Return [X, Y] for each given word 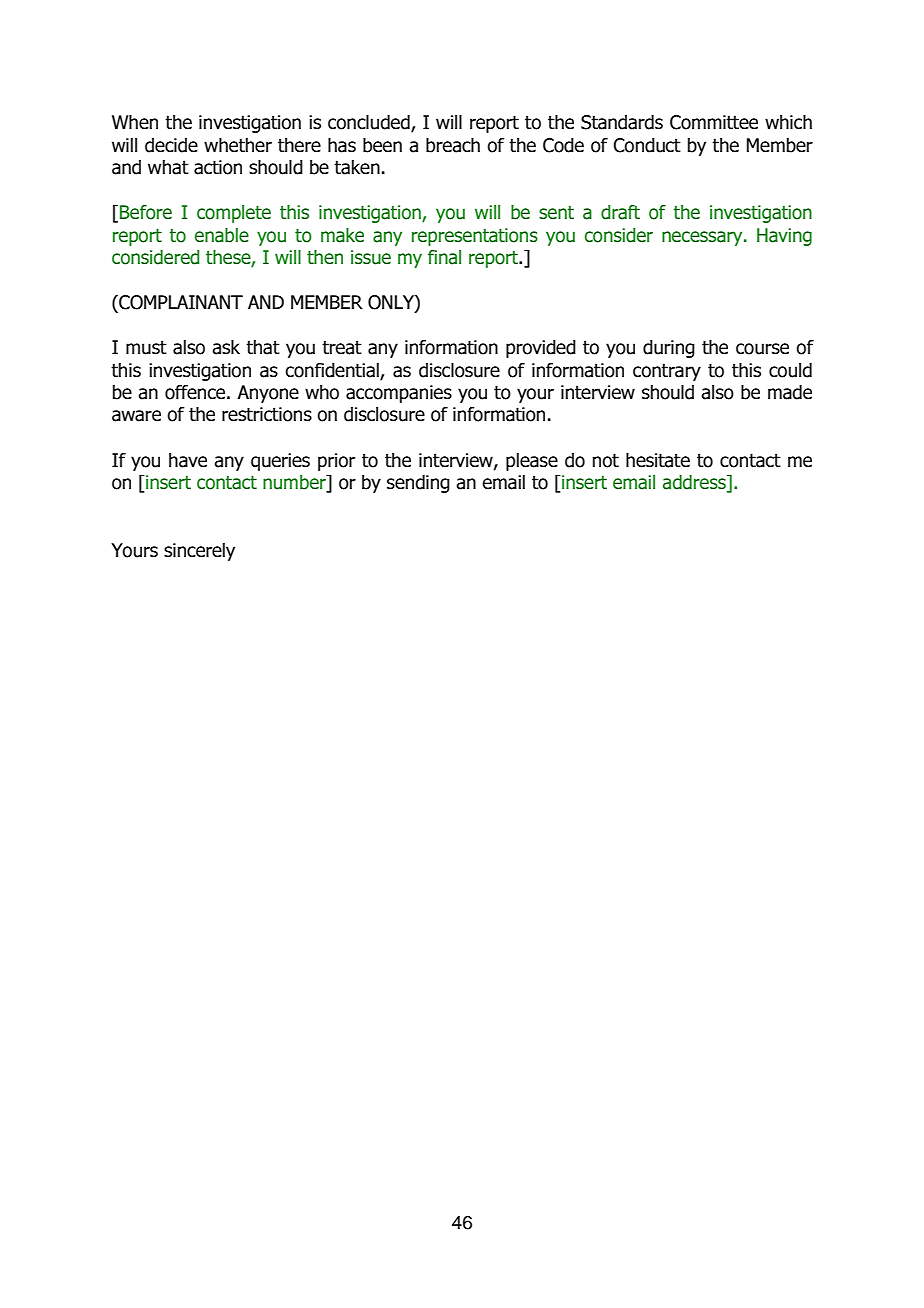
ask [226, 347]
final [444, 257]
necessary [703, 238]
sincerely [199, 552]
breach [453, 145]
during [669, 349]
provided [541, 349]
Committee [714, 122]
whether [238, 145]
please [532, 462]
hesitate [658, 460]
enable [222, 235]
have [188, 460]
